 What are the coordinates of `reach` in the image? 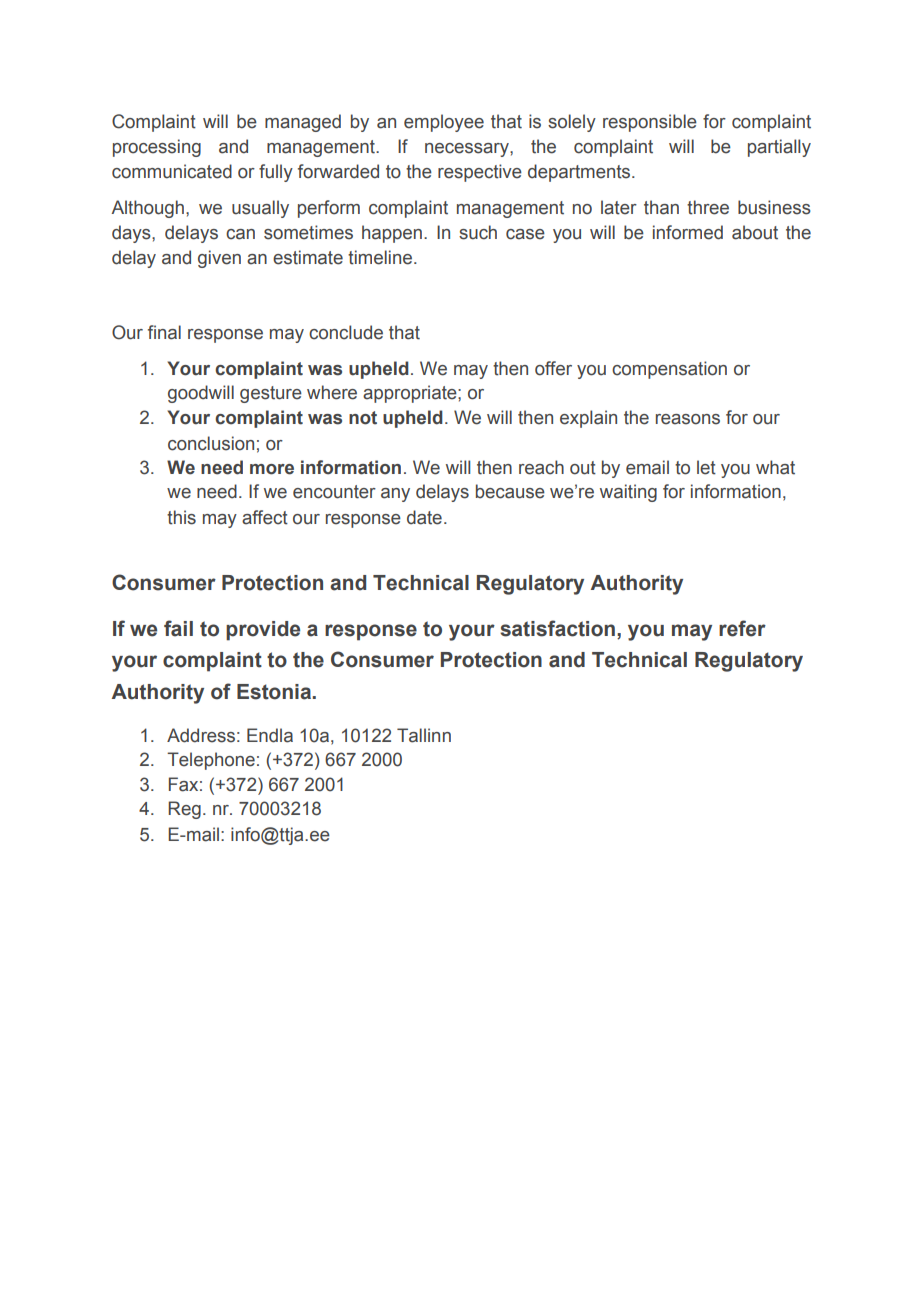 It's located at (541, 467).
